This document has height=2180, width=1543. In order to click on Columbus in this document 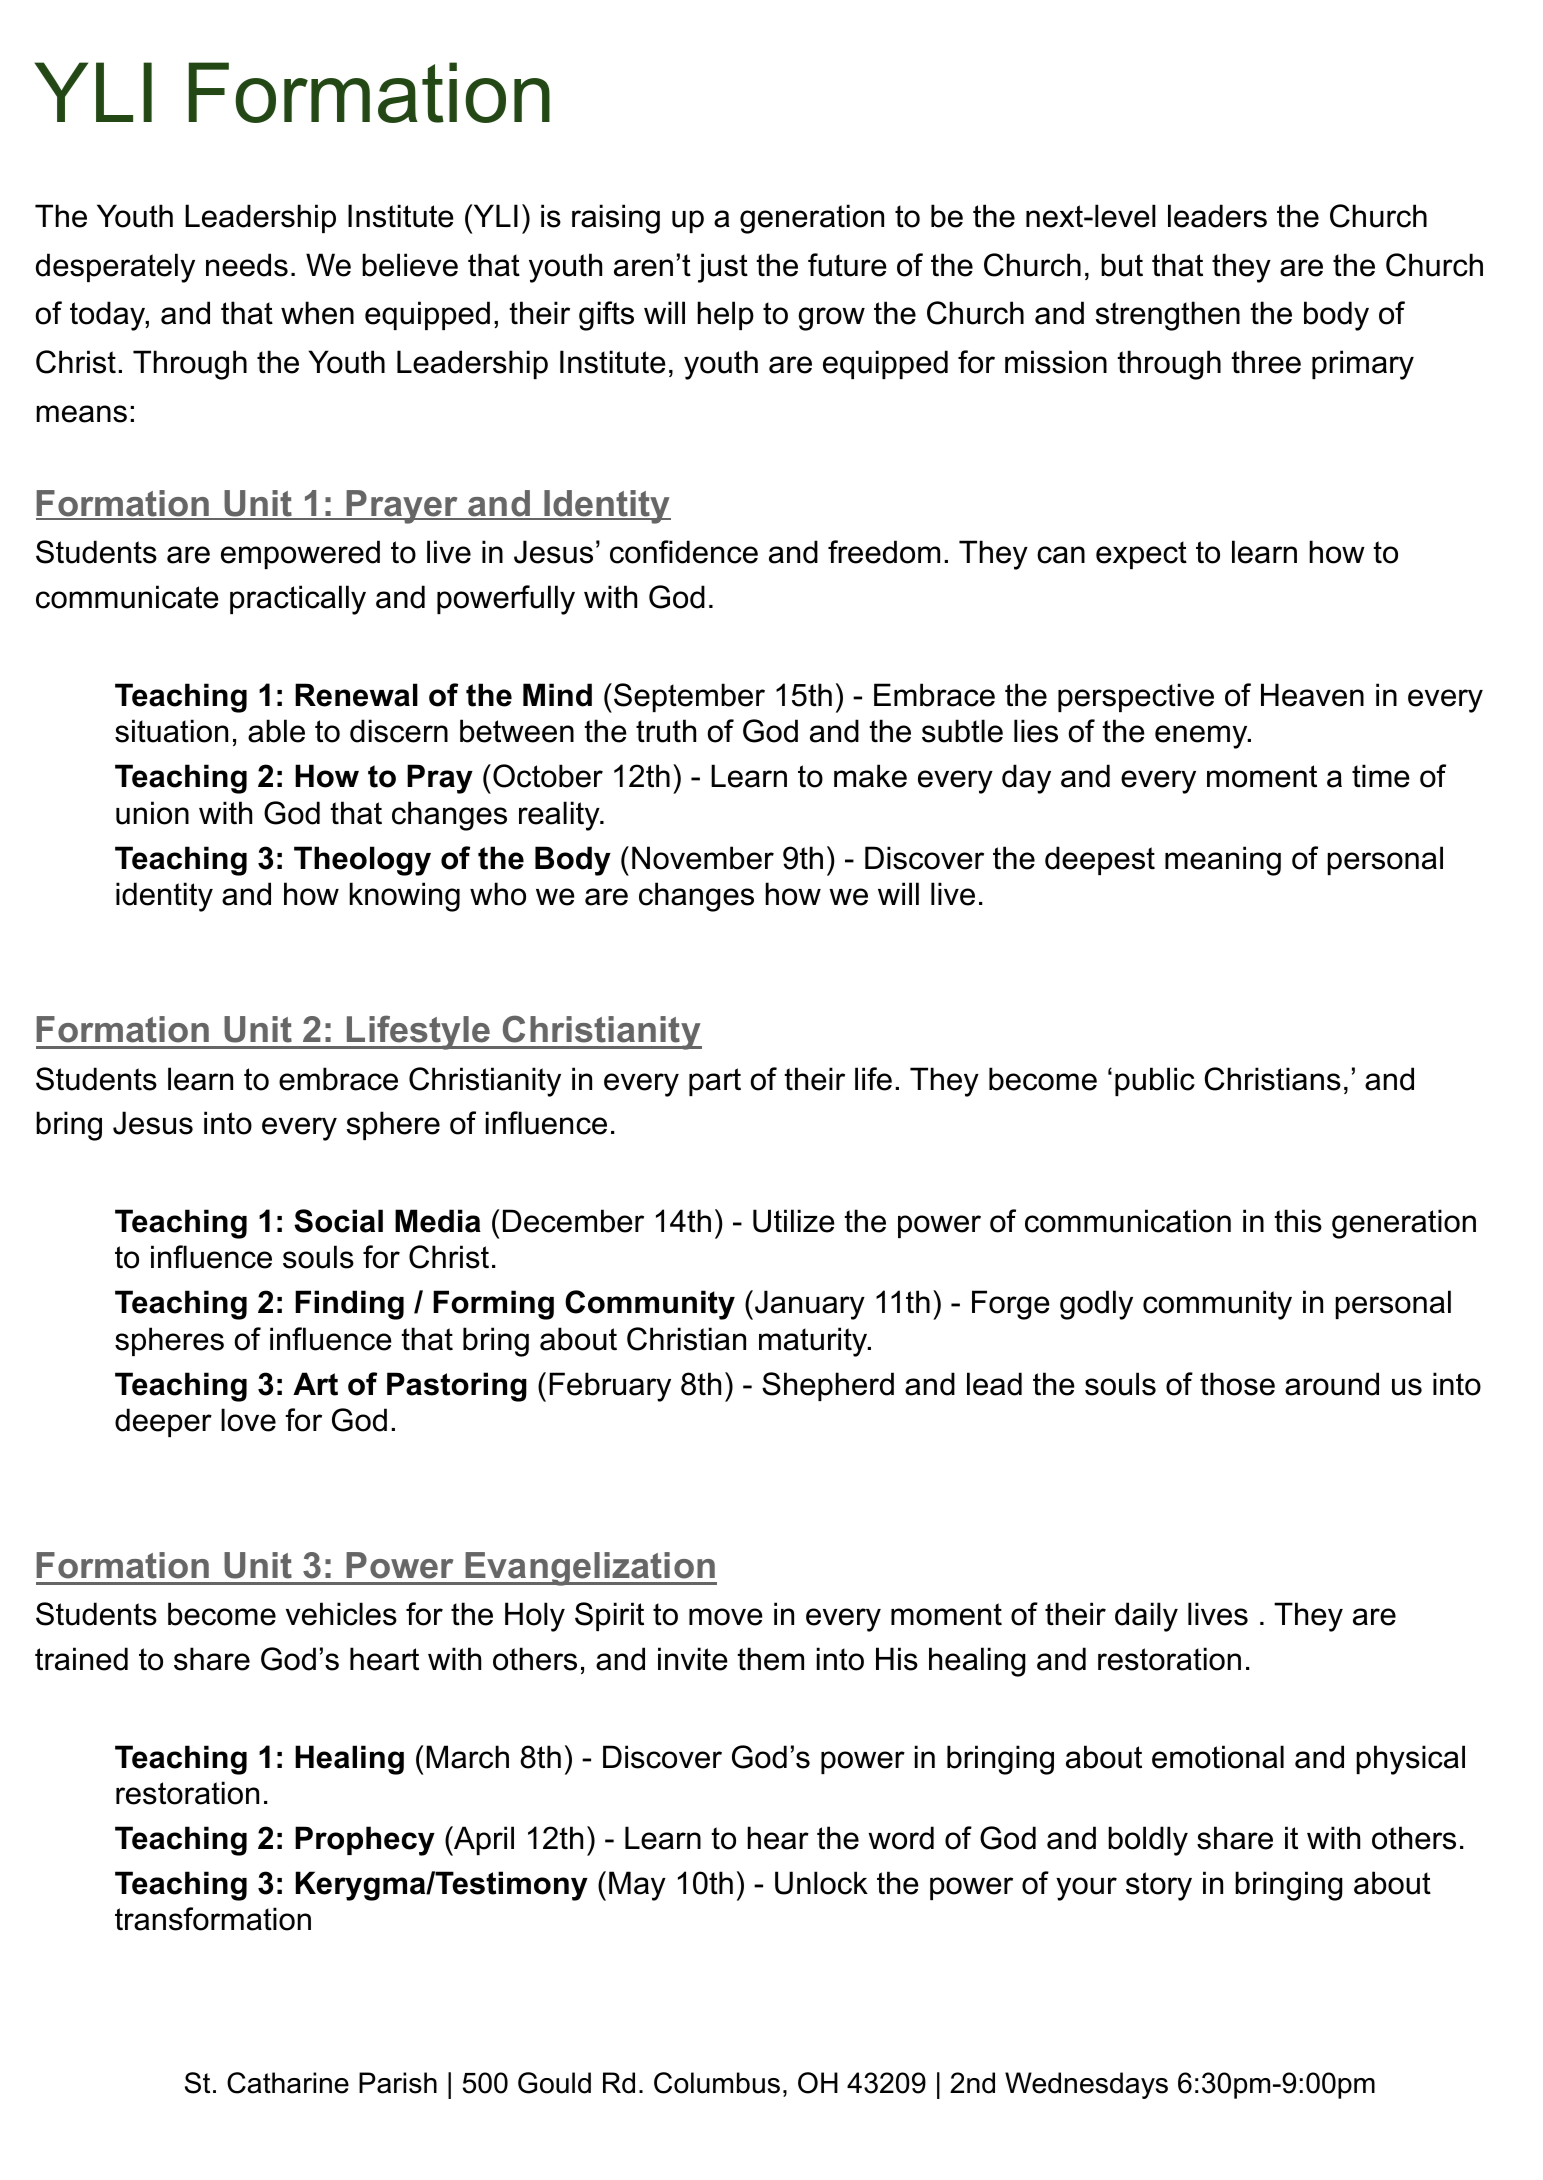, I will do `click(717, 2083)`.
